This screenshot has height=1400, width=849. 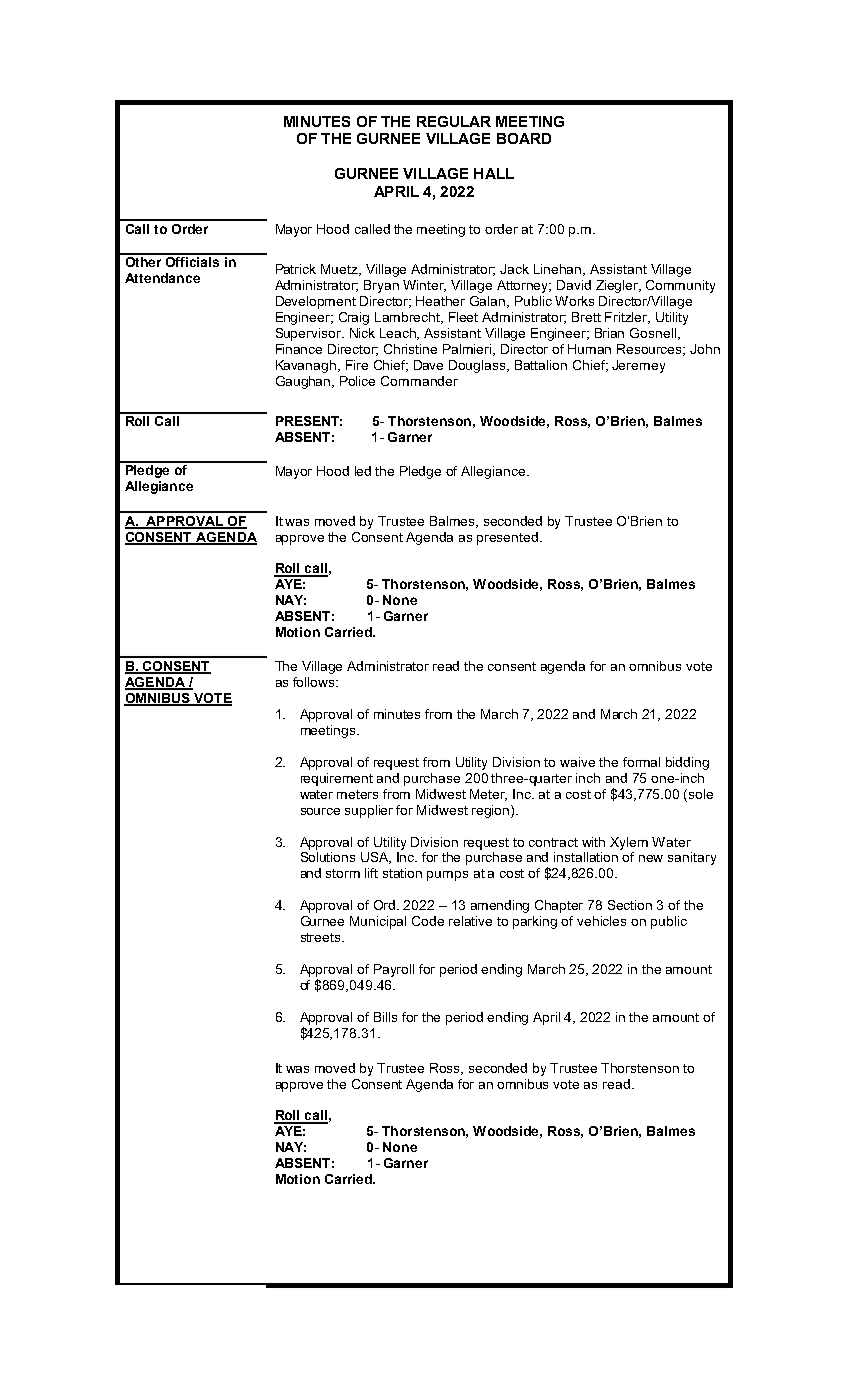 What do you see at coordinates (419, 381) in the screenshot?
I see `Commander` at bounding box center [419, 381].
